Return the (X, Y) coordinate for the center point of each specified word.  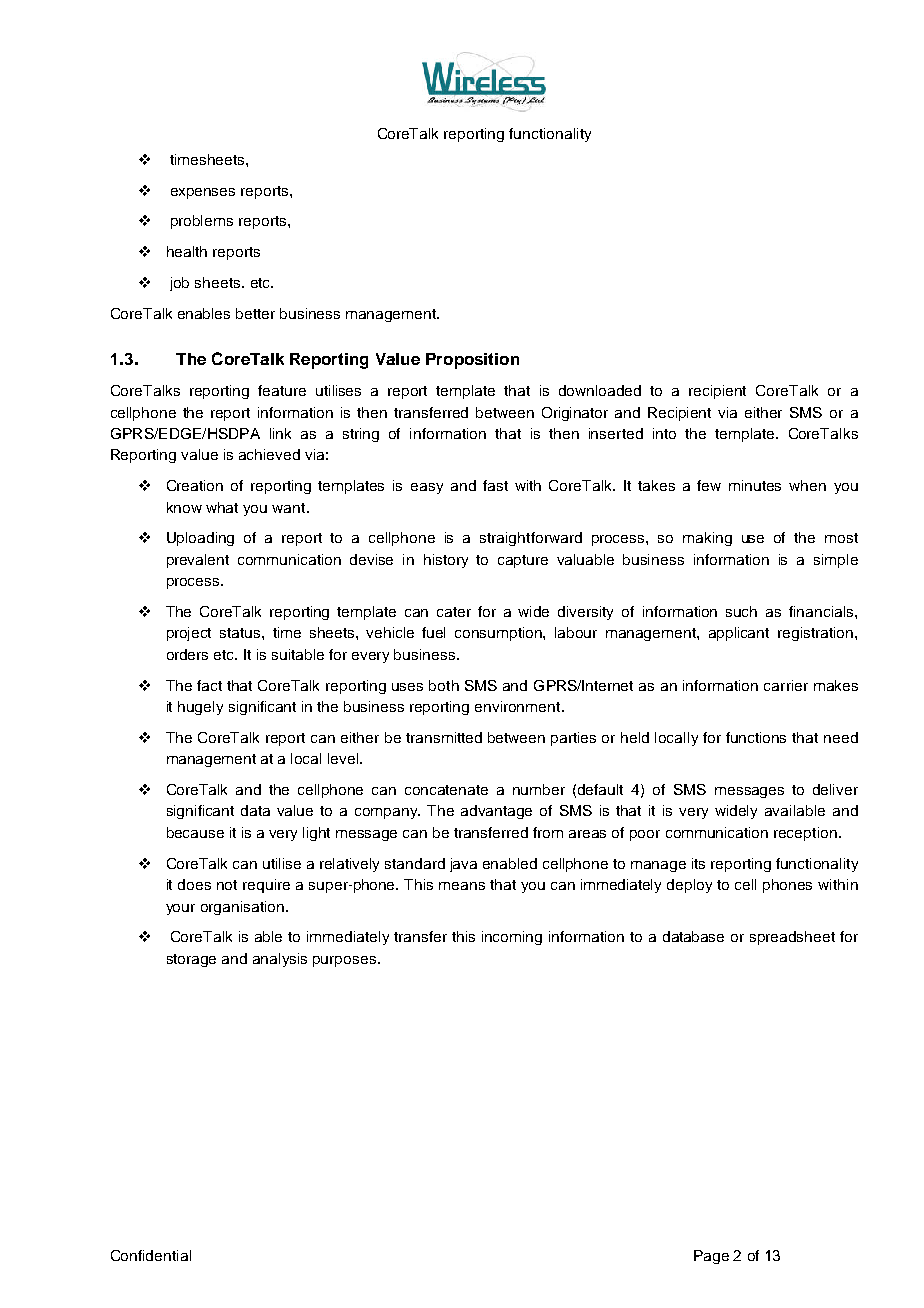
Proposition (472, 361)
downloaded (600, 390)
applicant (739, 634)
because (195, 832)
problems (202, 222)
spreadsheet (792, 938)
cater (454, 612)
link (280, 433)
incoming (512, 938)
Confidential (151, 1255)
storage (191, 960)
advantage (496, 812)
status (241, 633)
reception (805, 834)
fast (495, 485)
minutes (755, 485)
